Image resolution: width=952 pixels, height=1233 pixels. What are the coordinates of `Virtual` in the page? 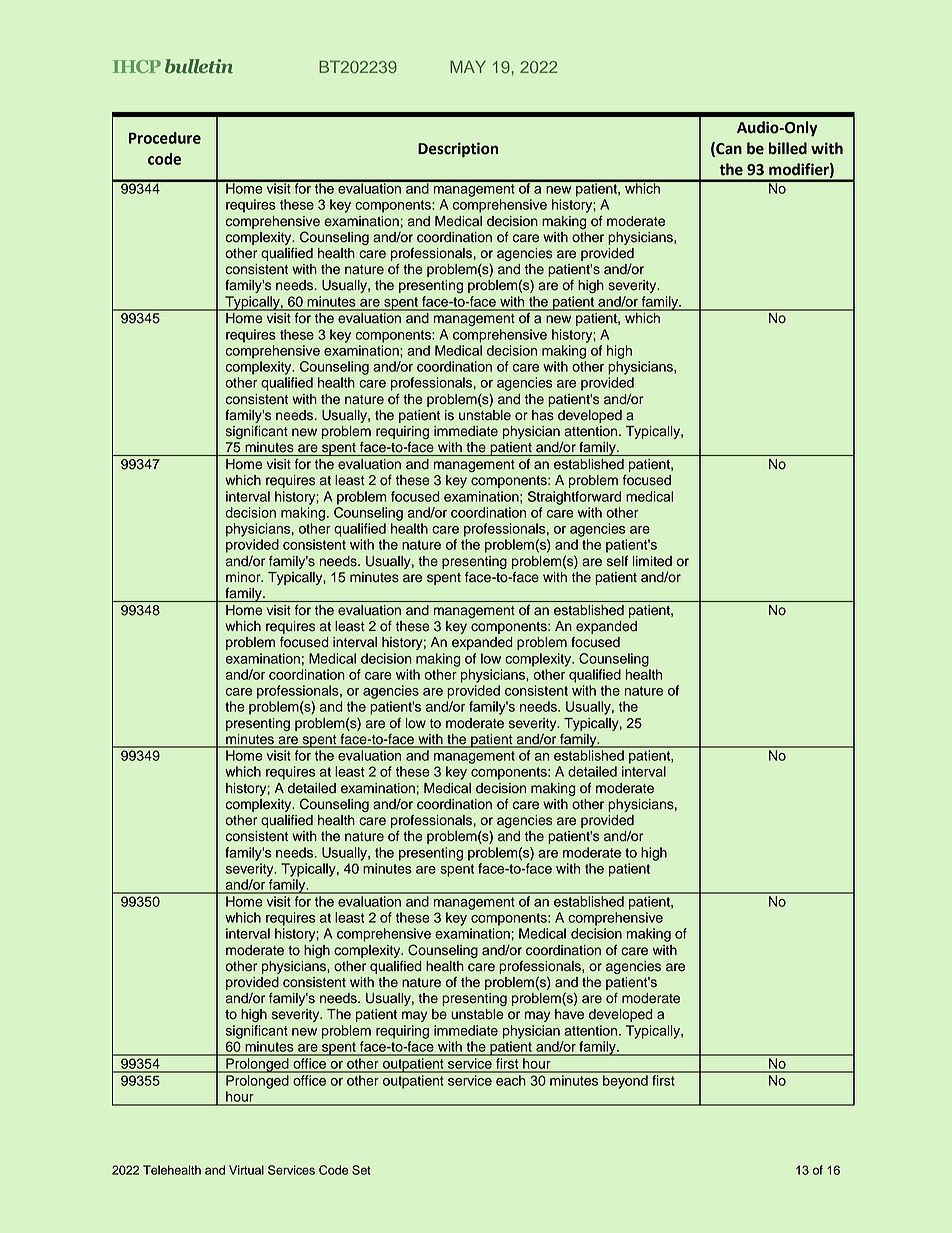 It's located at (246, 1170).
